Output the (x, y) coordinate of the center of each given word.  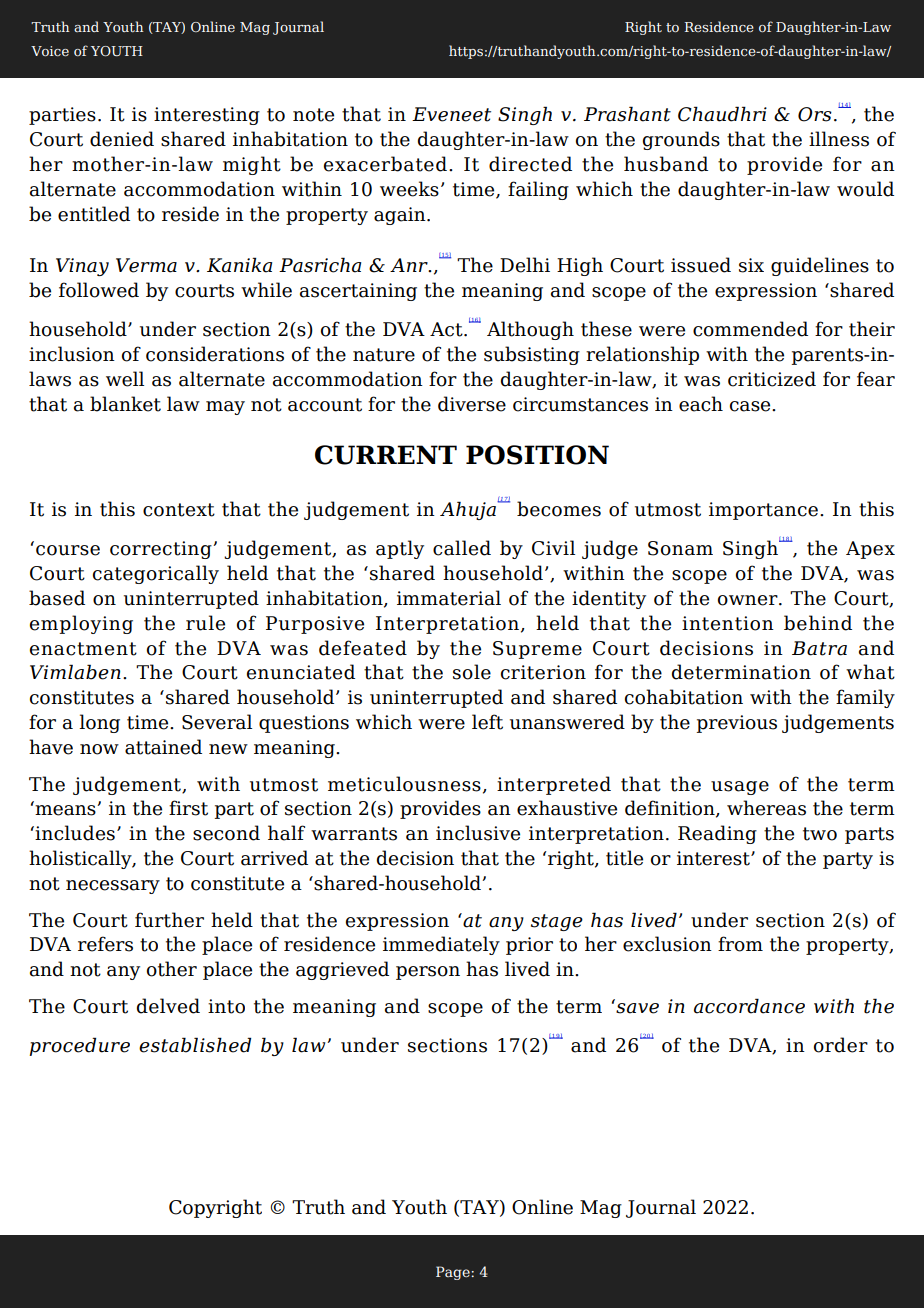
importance (763, 511)
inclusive (478, 833)
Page (454, 1273)
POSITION (537, 455)
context (179, 510)
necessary (113, 887)
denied (122, 139)
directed (530, 164)
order (841, 1045)
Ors (815, 114)
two (820, 834)
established (195, 1045)
